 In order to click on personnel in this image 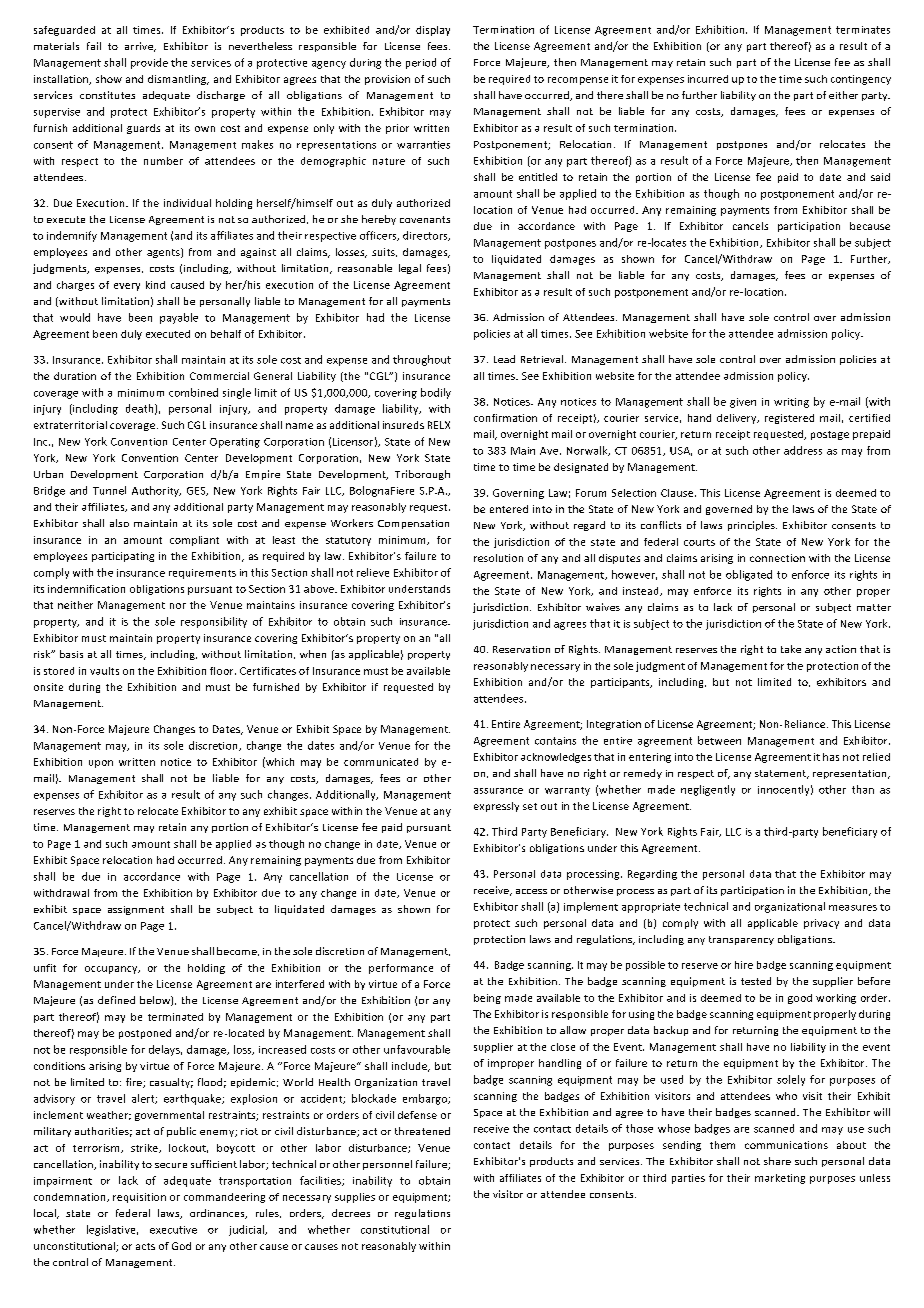, I will do `click(387, 1165)`.
